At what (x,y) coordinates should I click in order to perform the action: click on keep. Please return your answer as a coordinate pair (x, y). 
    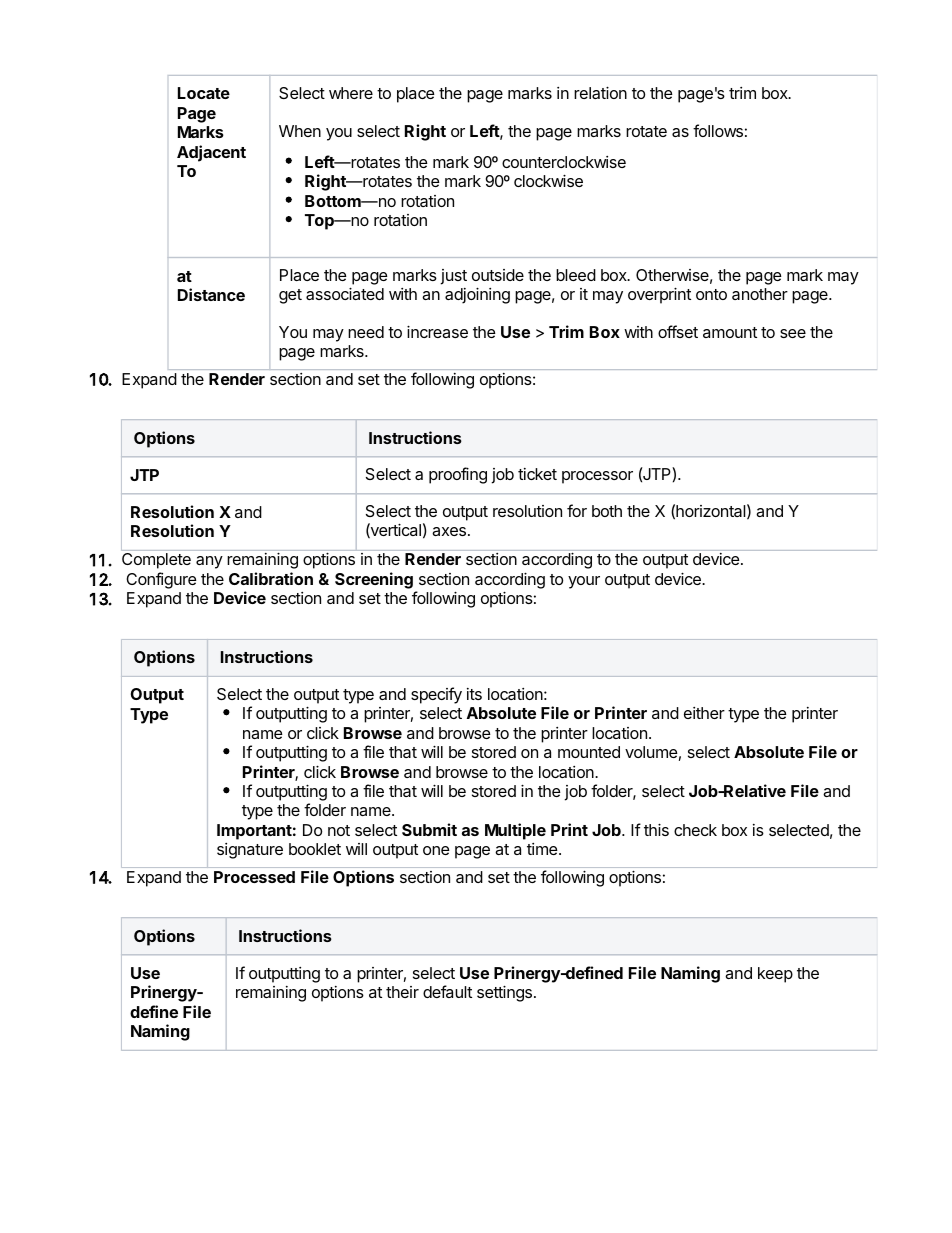
    Looking at the image, I should click on (775, 975).
